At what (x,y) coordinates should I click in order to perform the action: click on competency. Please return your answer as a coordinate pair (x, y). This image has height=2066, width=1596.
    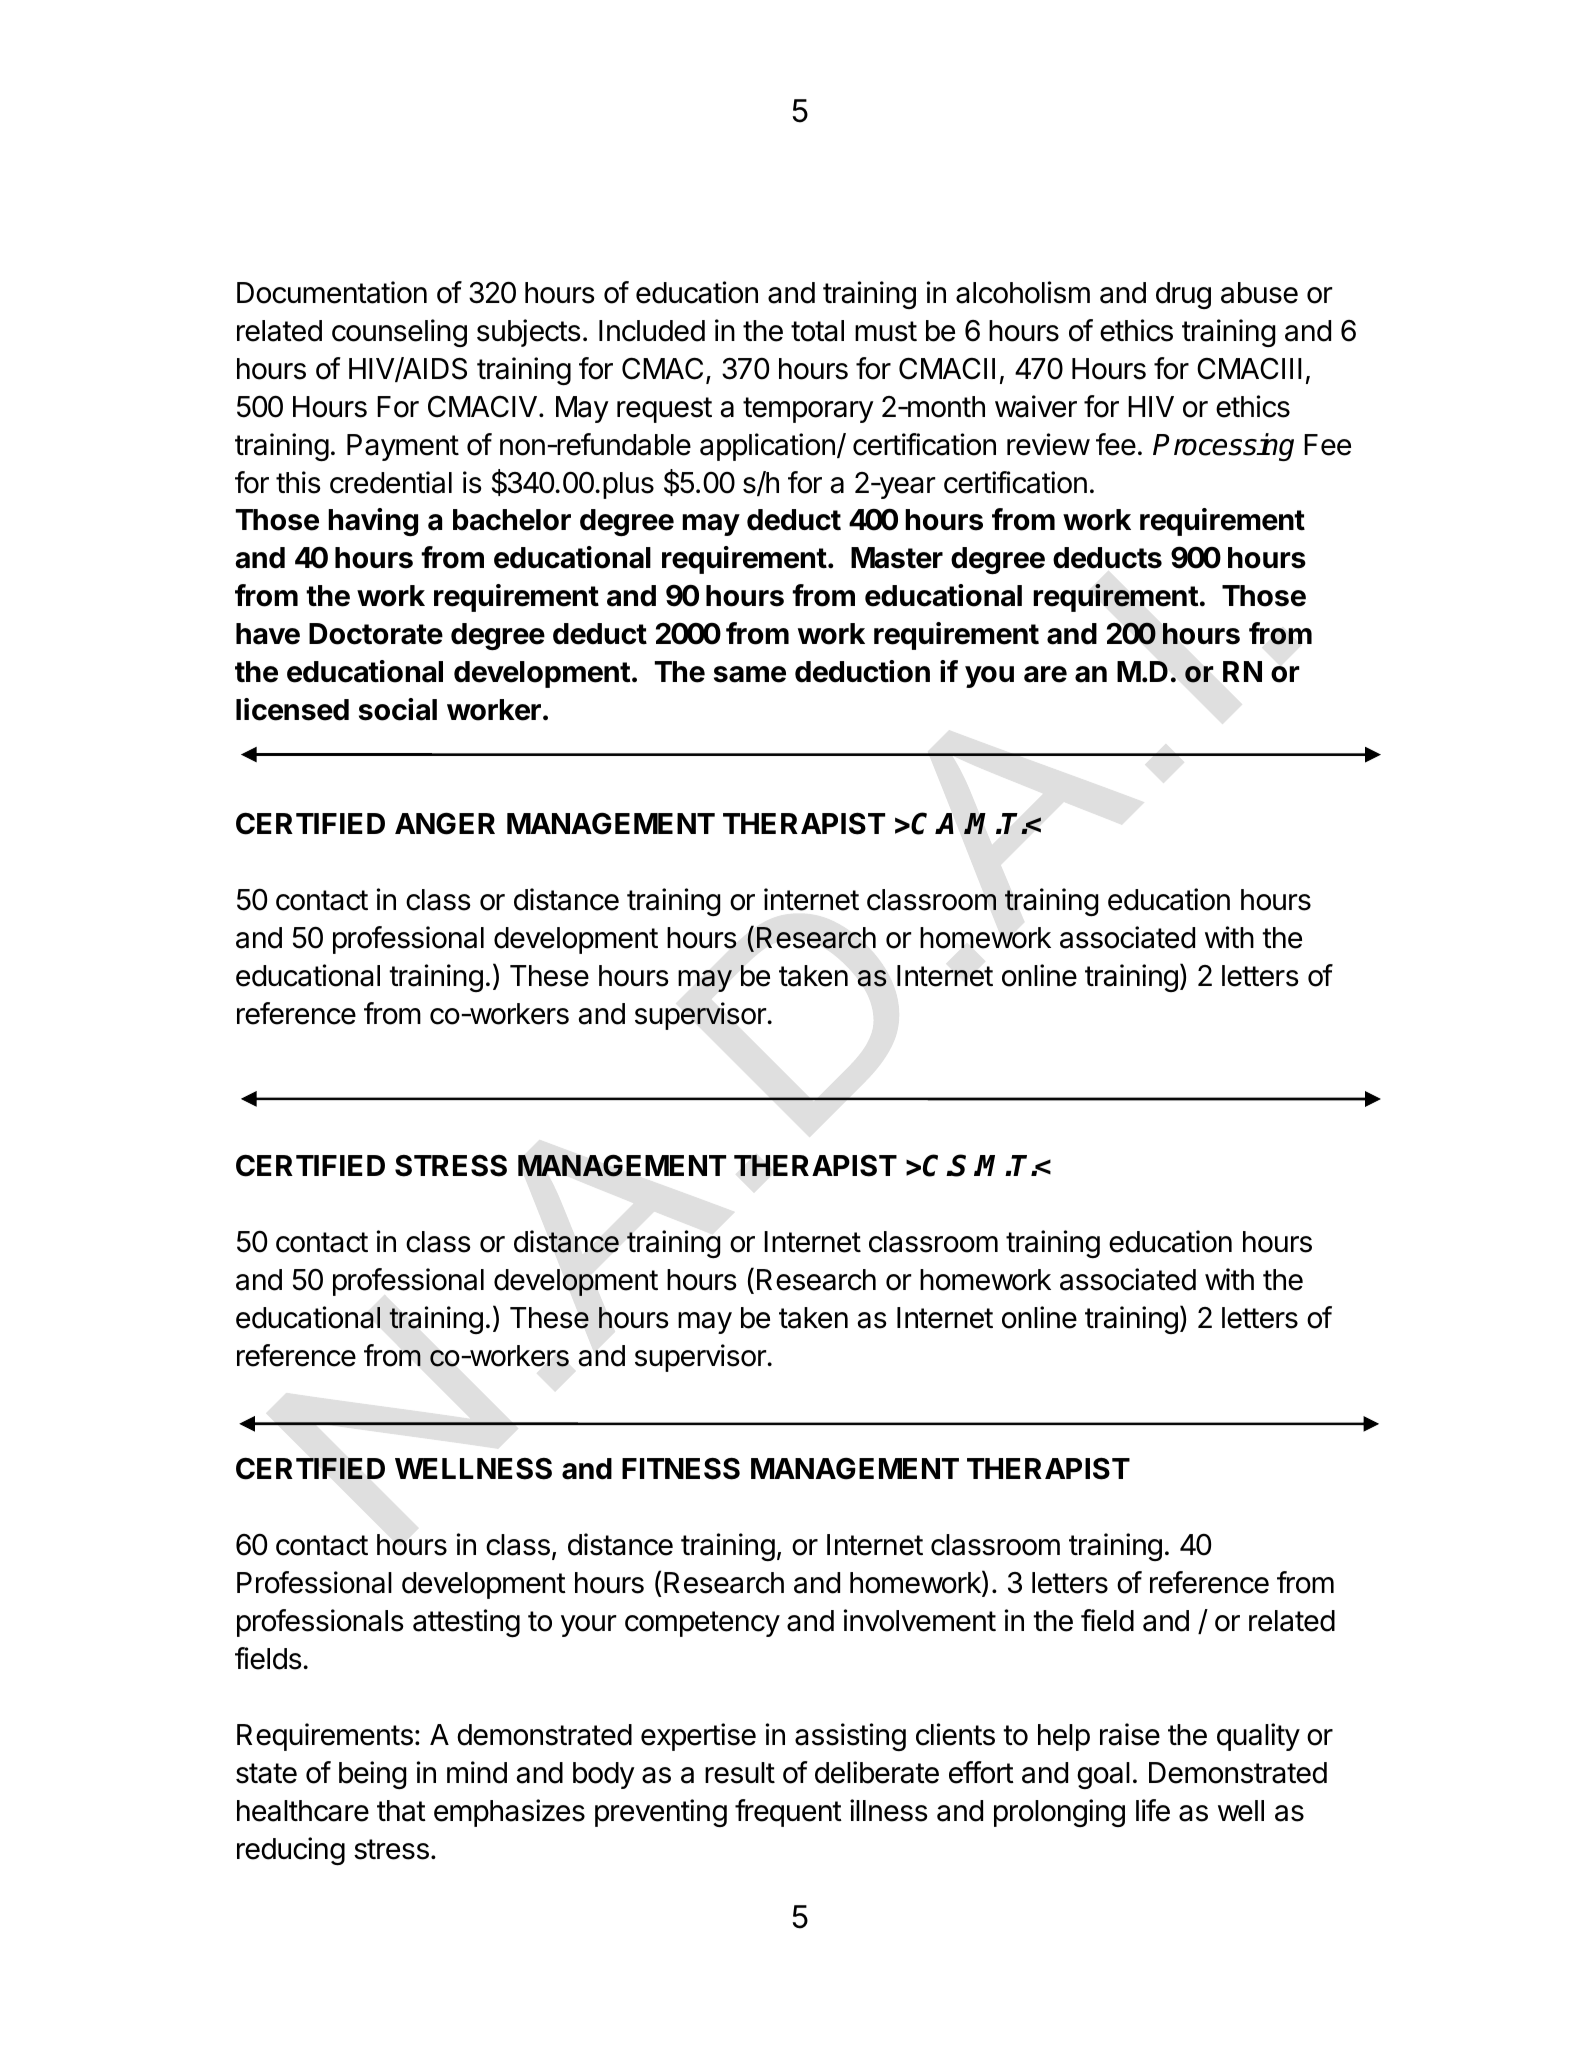
    Looking at the image, I should click on (702, 1624).
